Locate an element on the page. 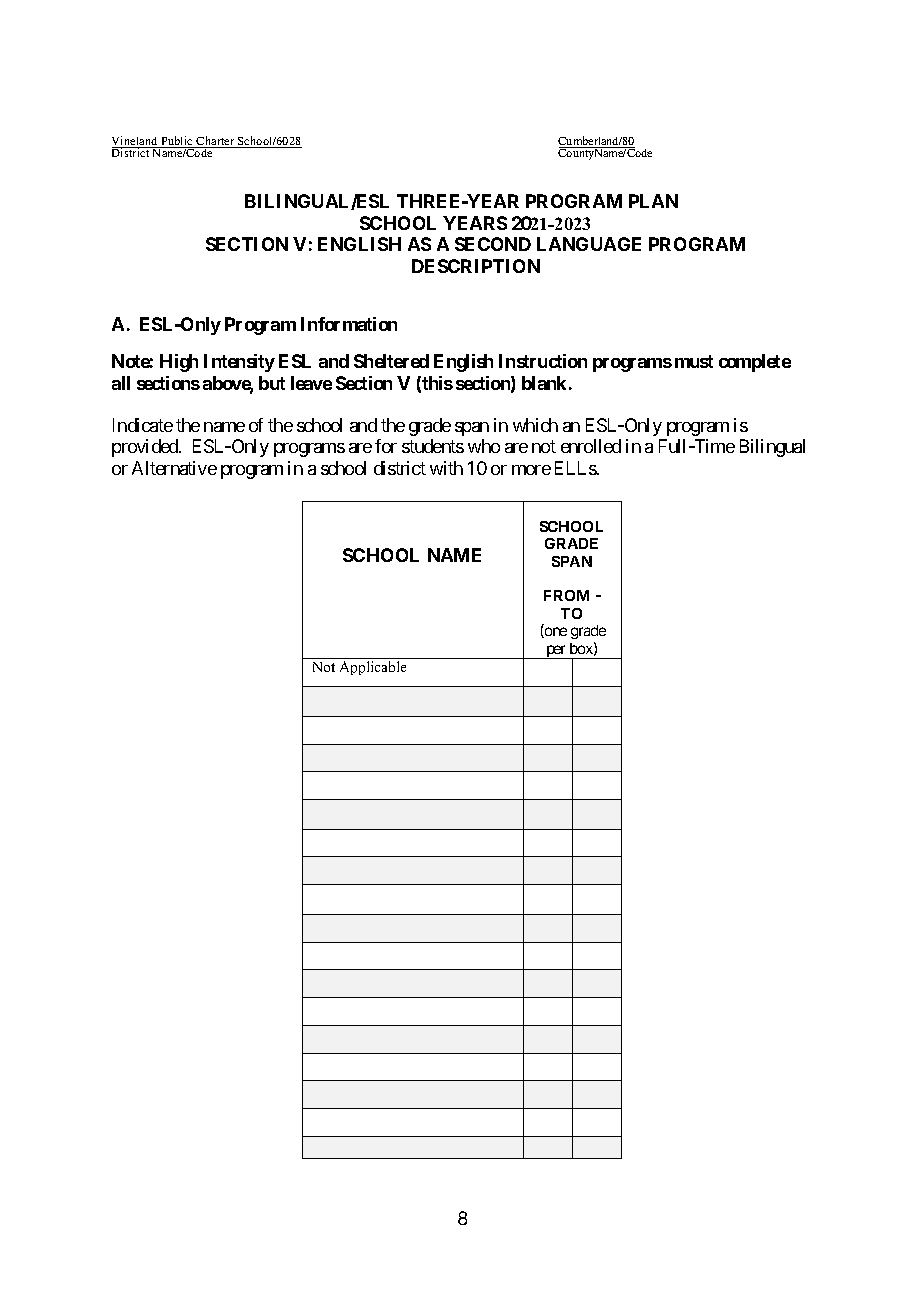 This image has width=924, height=1308. per is located at coordinates (556, 652).
